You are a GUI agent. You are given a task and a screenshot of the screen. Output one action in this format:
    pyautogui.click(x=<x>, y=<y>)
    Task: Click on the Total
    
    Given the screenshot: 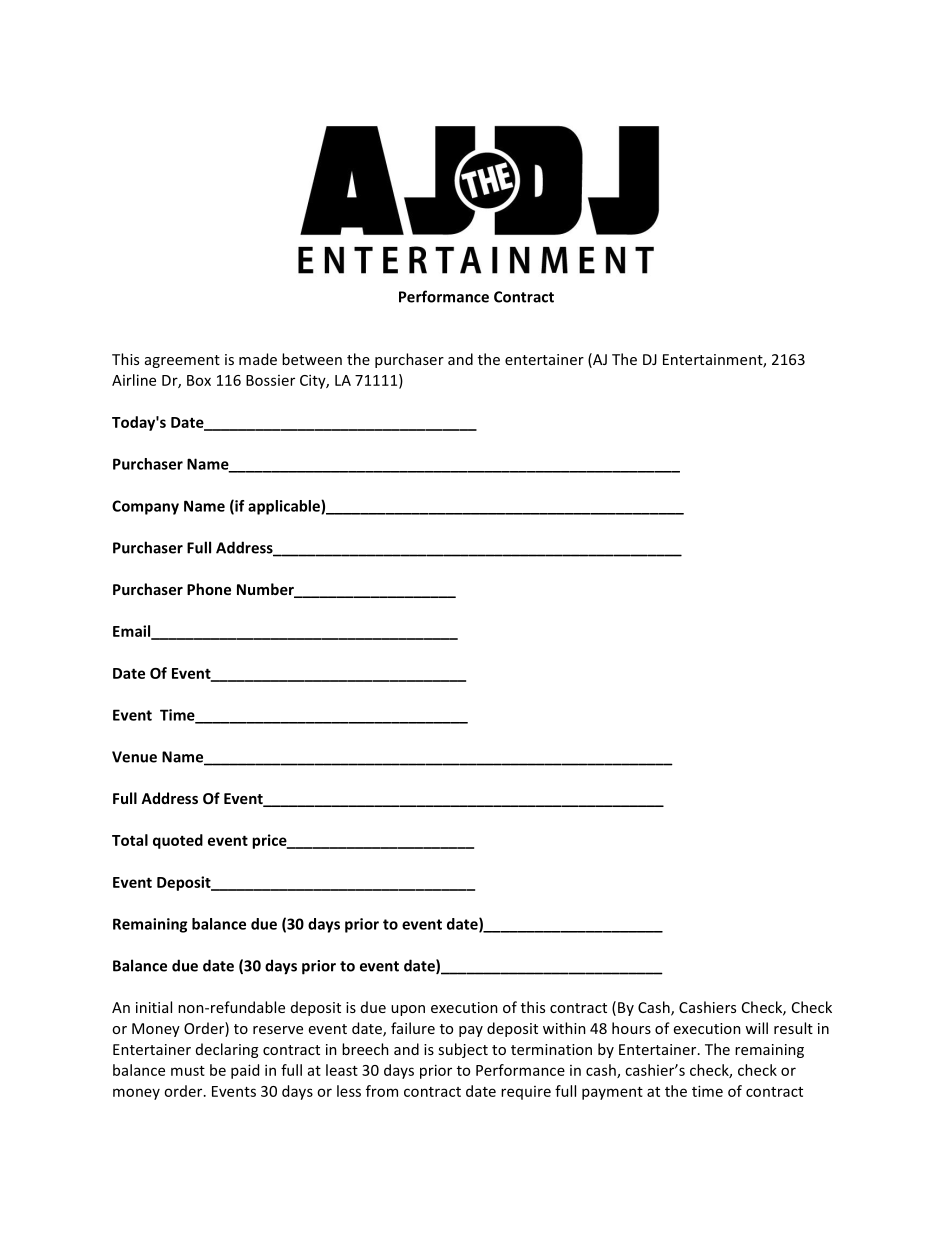 What is the action you would take?
    pyautogui.click(x=130, y=840)
